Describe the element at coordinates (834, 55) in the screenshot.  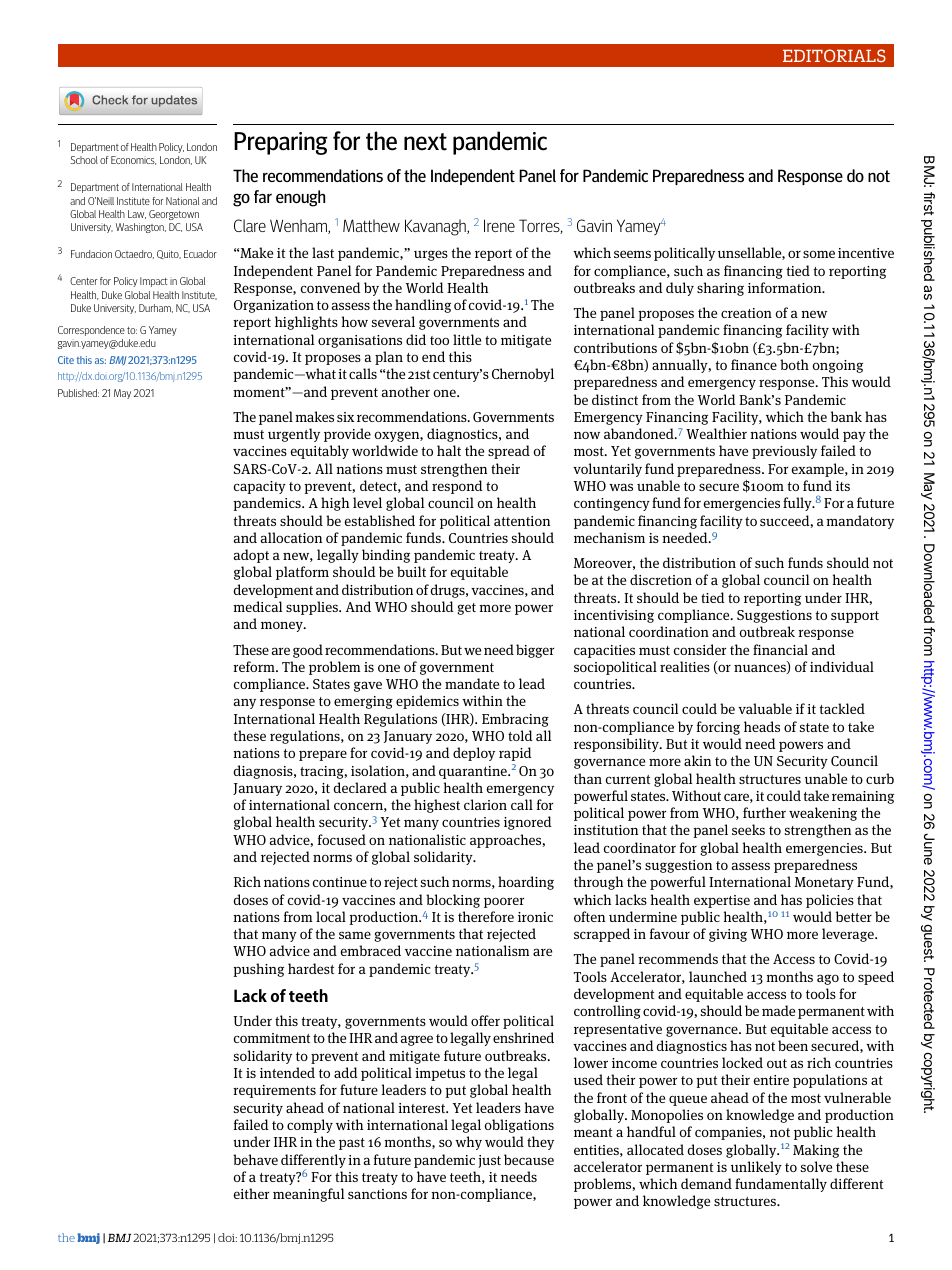
I see `EDITORIALS` at that location.
